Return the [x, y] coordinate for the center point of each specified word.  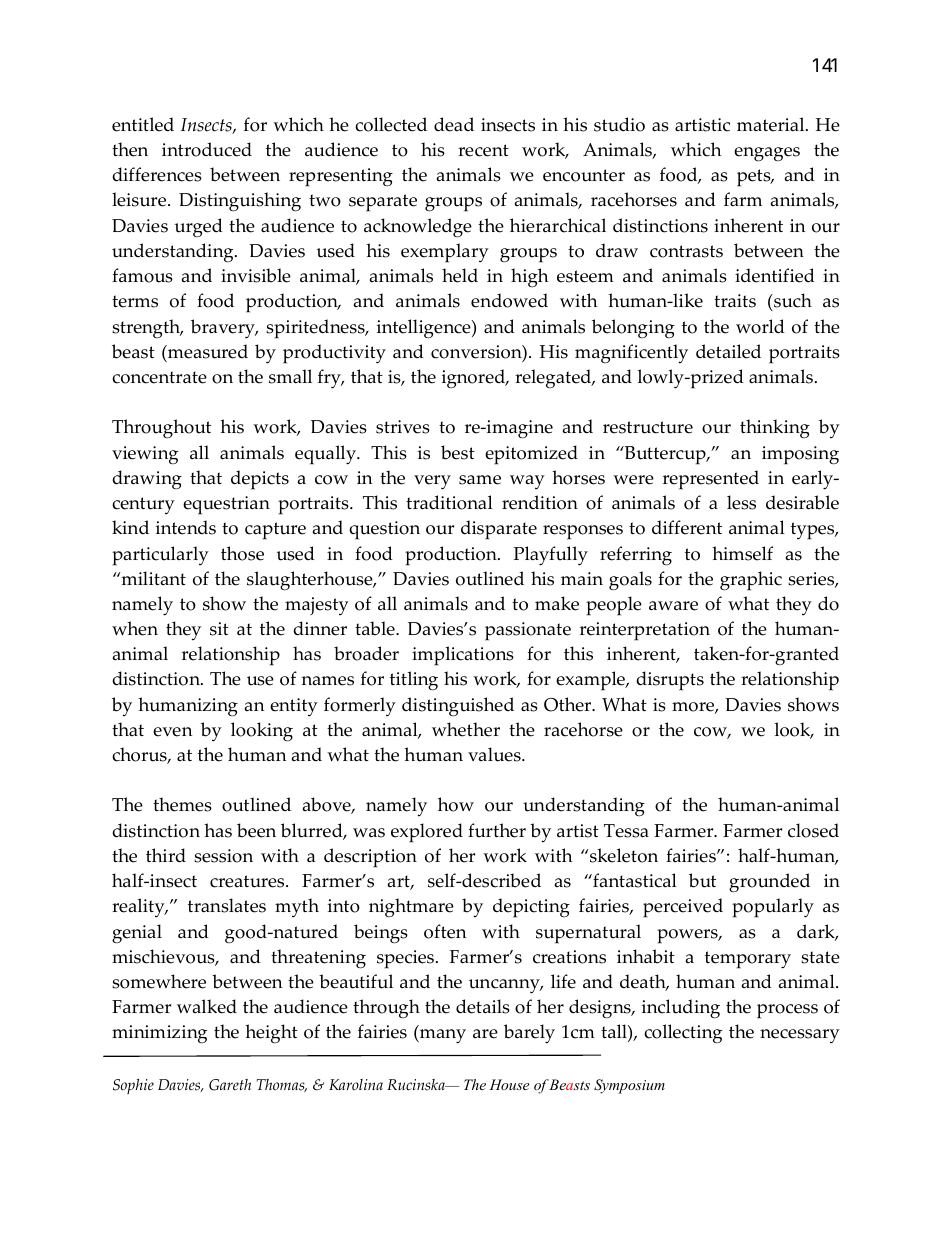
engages [767, 154]
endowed [509, 300]
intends [186, 527]
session [223, 856]
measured [207, 351]
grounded [769, 883]
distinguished [458, 706]
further [497, 830]
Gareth [230, 1085]
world [760, 326]
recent [483, 150]
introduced [207, 149]
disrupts [670, 681]
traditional [449, 502]
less [741, 502]
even [172, 732]
